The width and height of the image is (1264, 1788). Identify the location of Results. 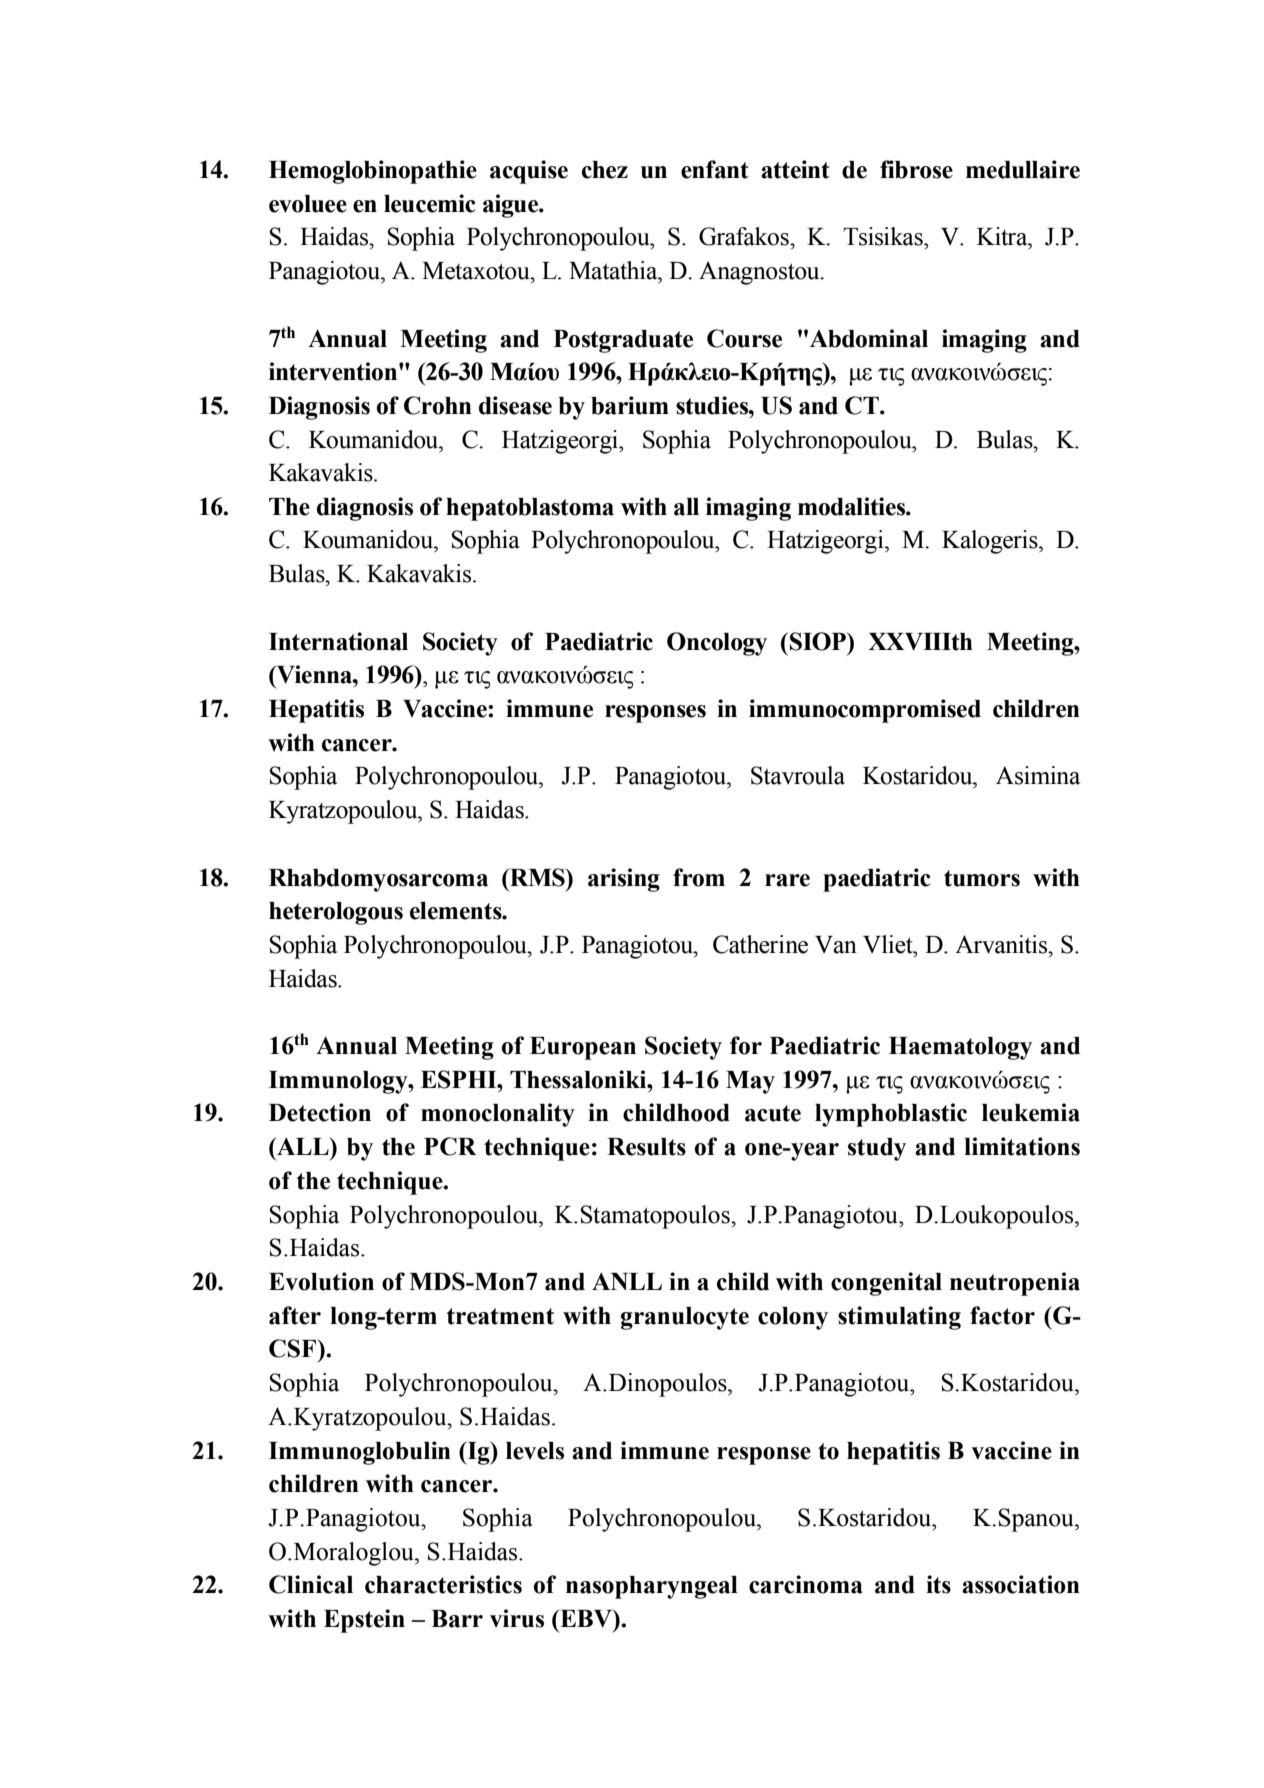
(646, 1147).
